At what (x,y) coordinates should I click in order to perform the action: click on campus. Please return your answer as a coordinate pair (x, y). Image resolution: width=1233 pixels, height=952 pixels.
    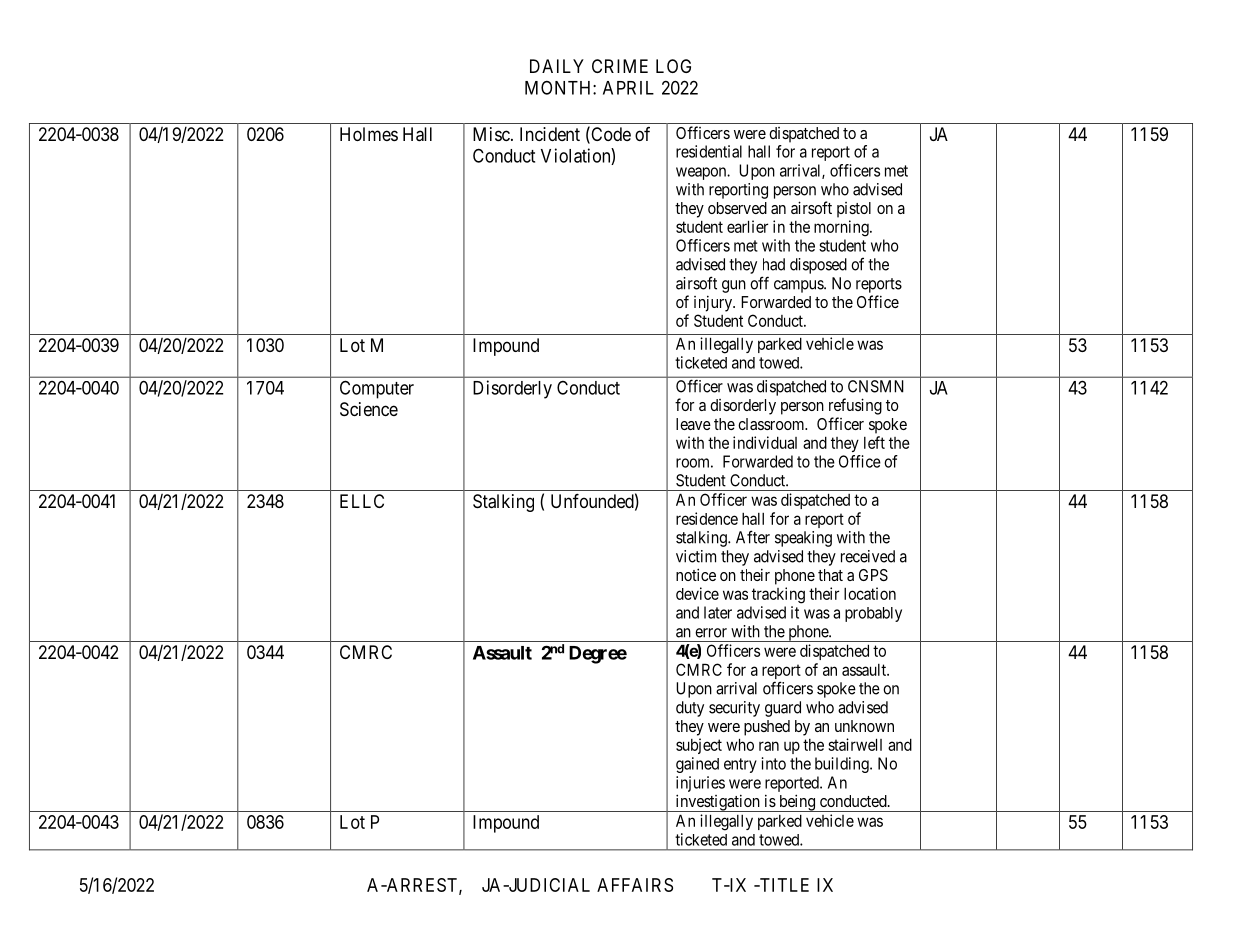
    Looking at the image, I should click on (799, 286).
